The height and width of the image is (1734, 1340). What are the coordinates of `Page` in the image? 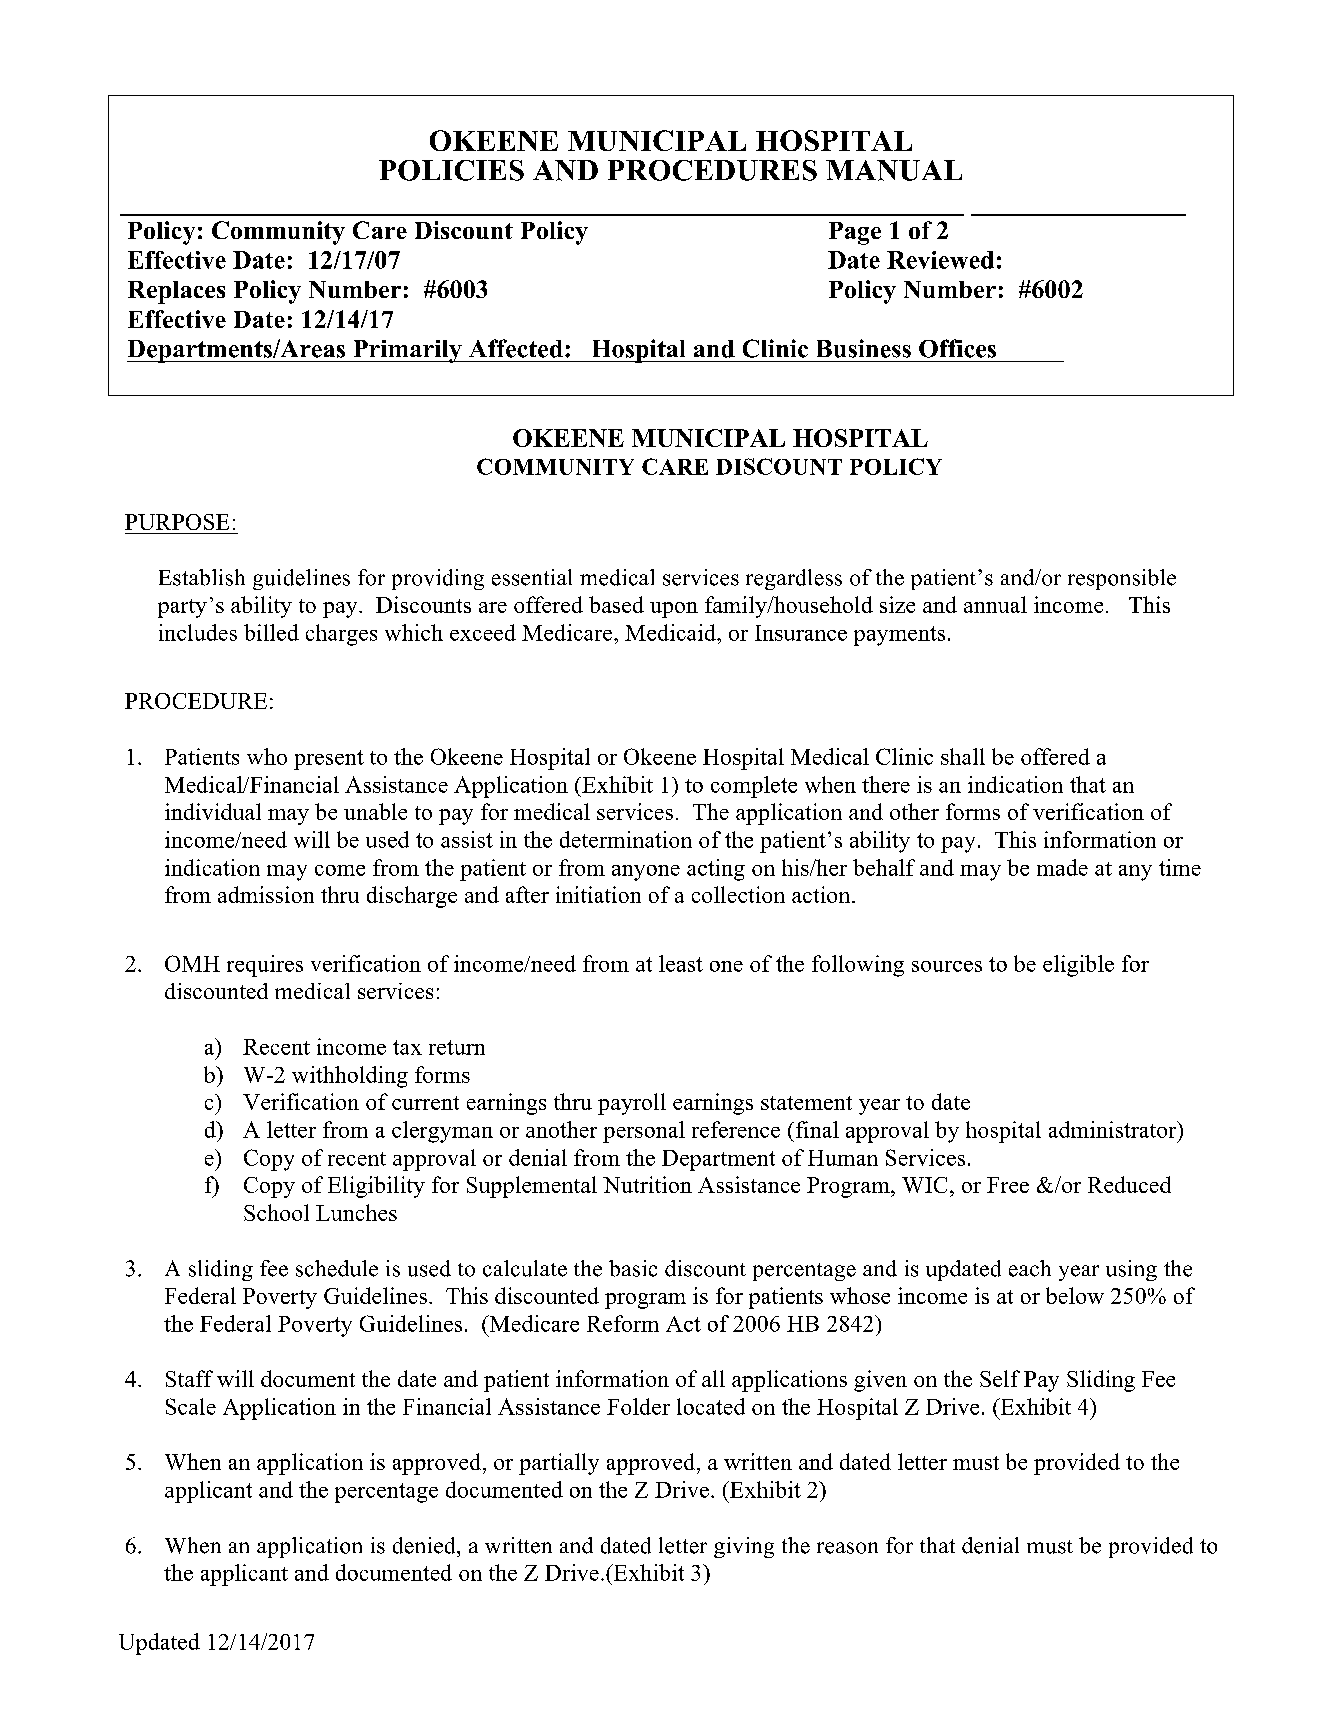 It's located at (855, 233).
